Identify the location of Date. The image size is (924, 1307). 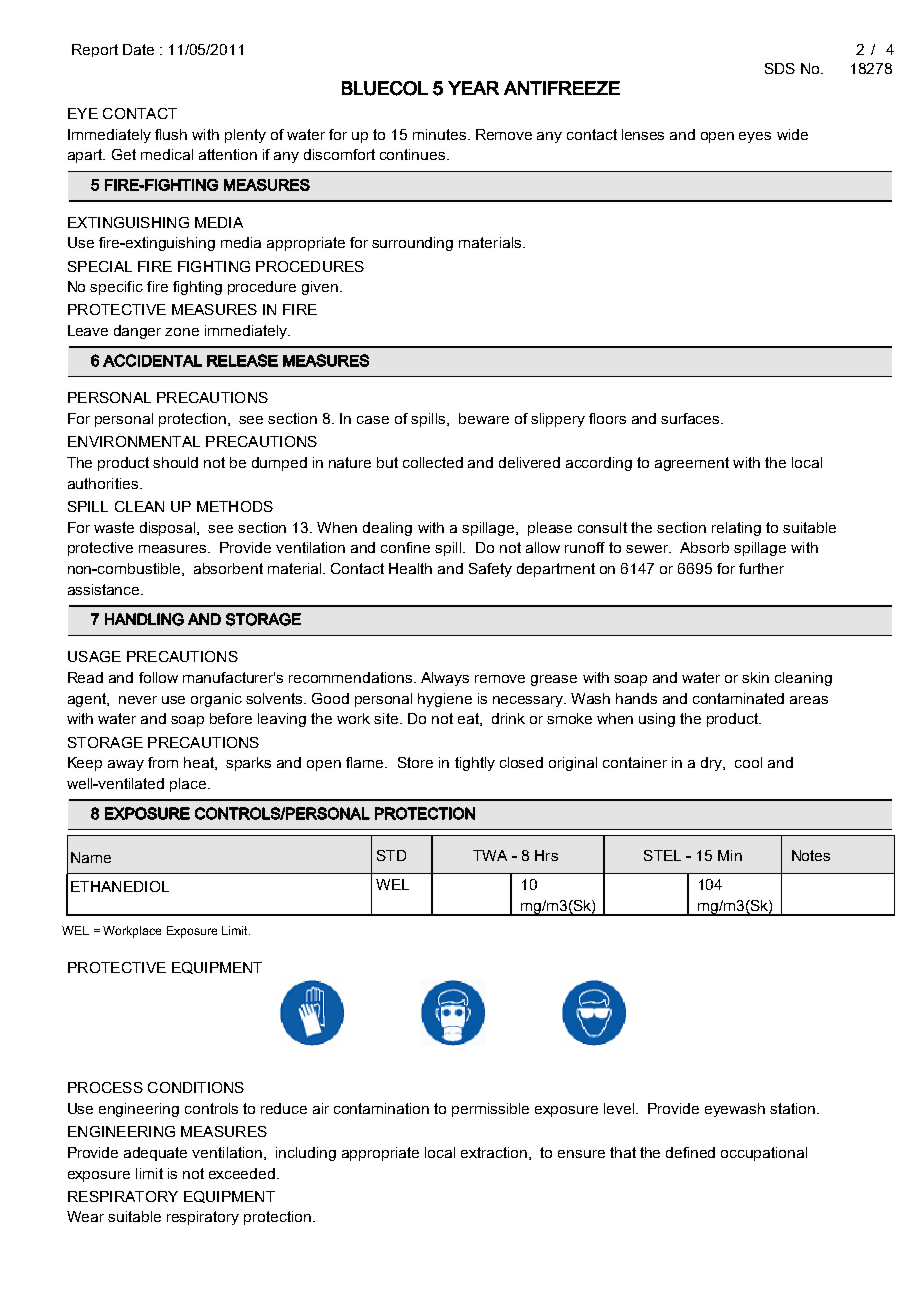
(138, 49).
